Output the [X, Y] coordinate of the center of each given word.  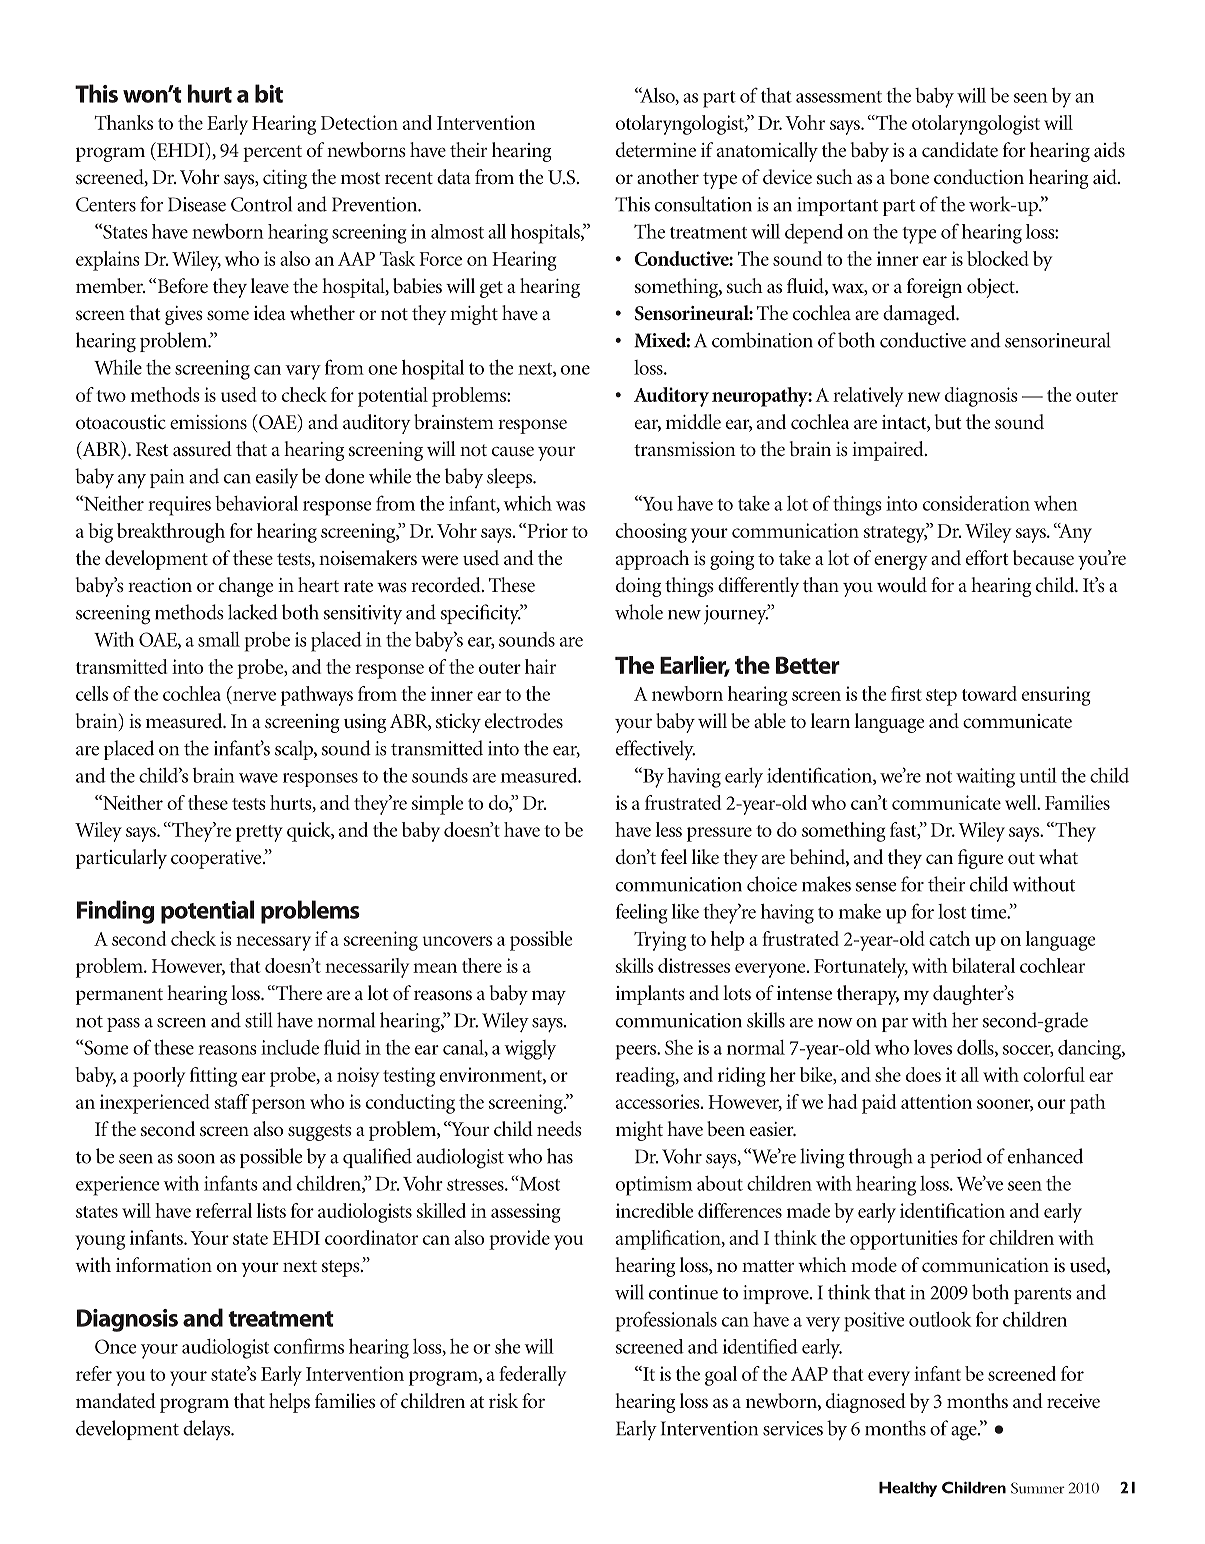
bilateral [983, 965]
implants [650, 995]
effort [987, 557]
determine [656, 149]
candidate [960, 149]
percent [272, 153]
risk [503, 1400]
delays [207, 1430]
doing [638, 587]
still [258, 1020]
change [246, 587]
